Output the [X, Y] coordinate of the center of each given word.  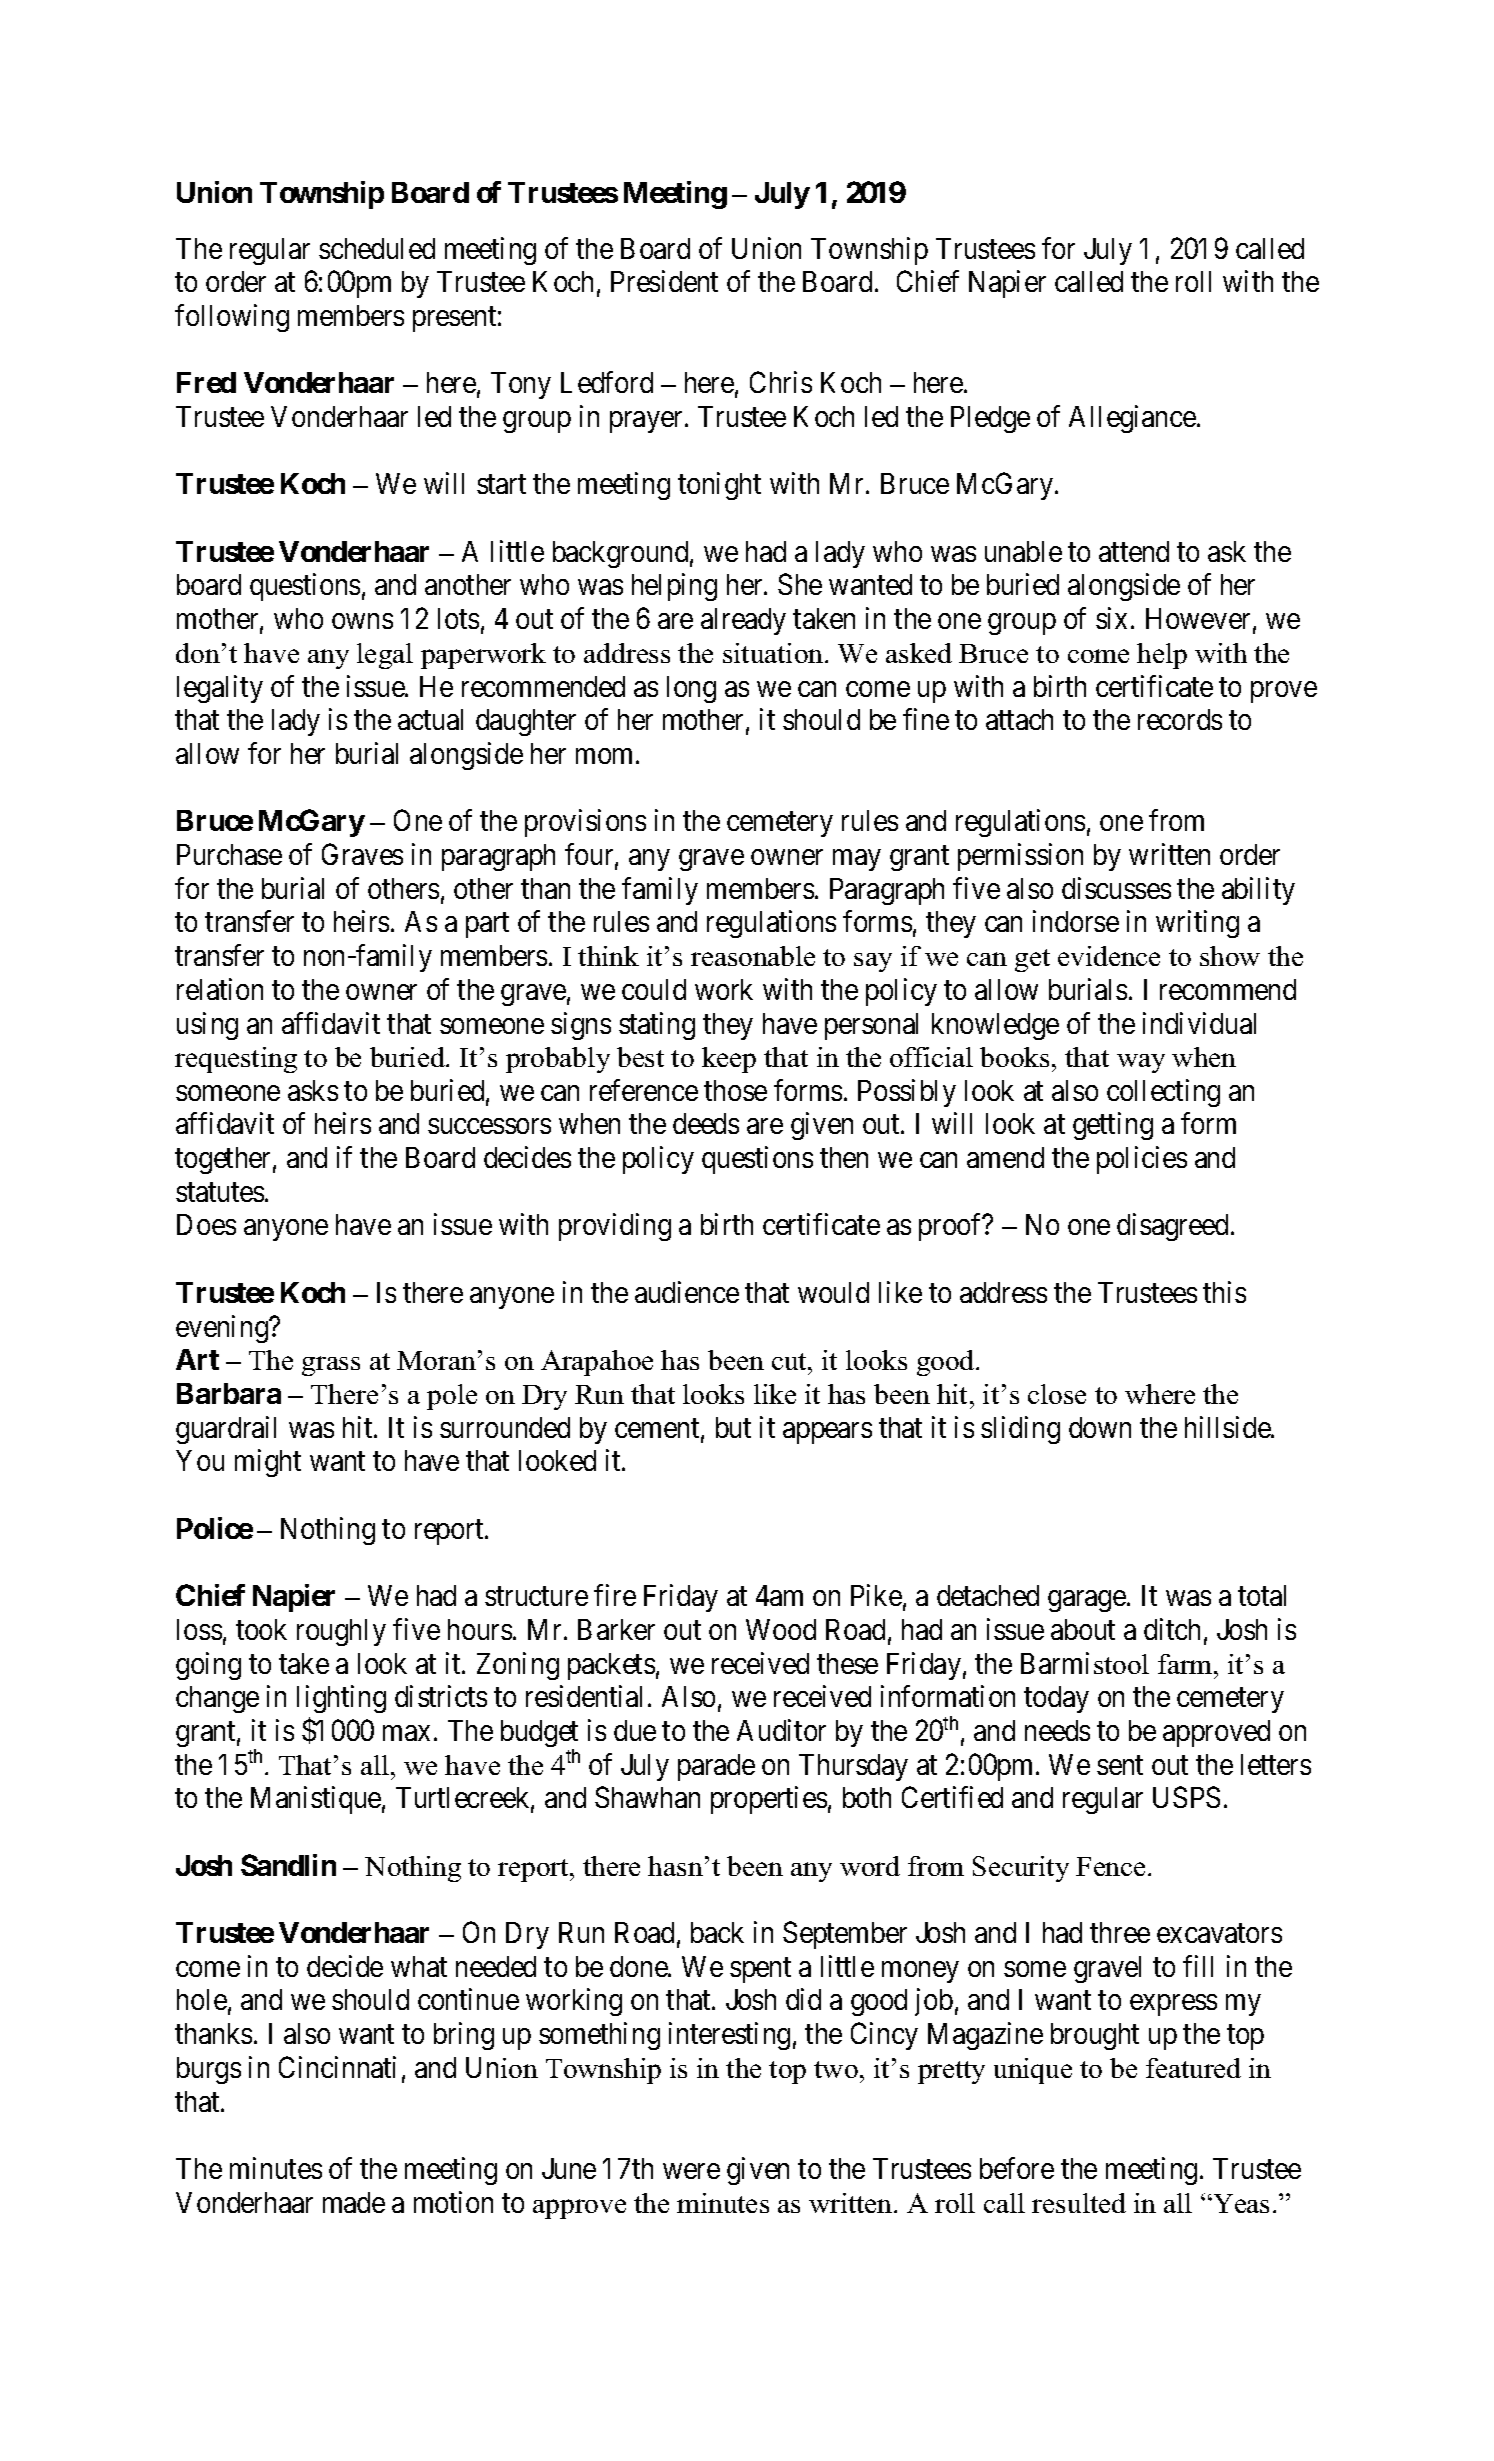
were [691, 2171]
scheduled [377, 248]
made [354, 2202]
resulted [1079, 2203]
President [664, 281]
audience [687, 1292]
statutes [220, 1192]
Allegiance [1132, 419]
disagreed [1172, 1227]
